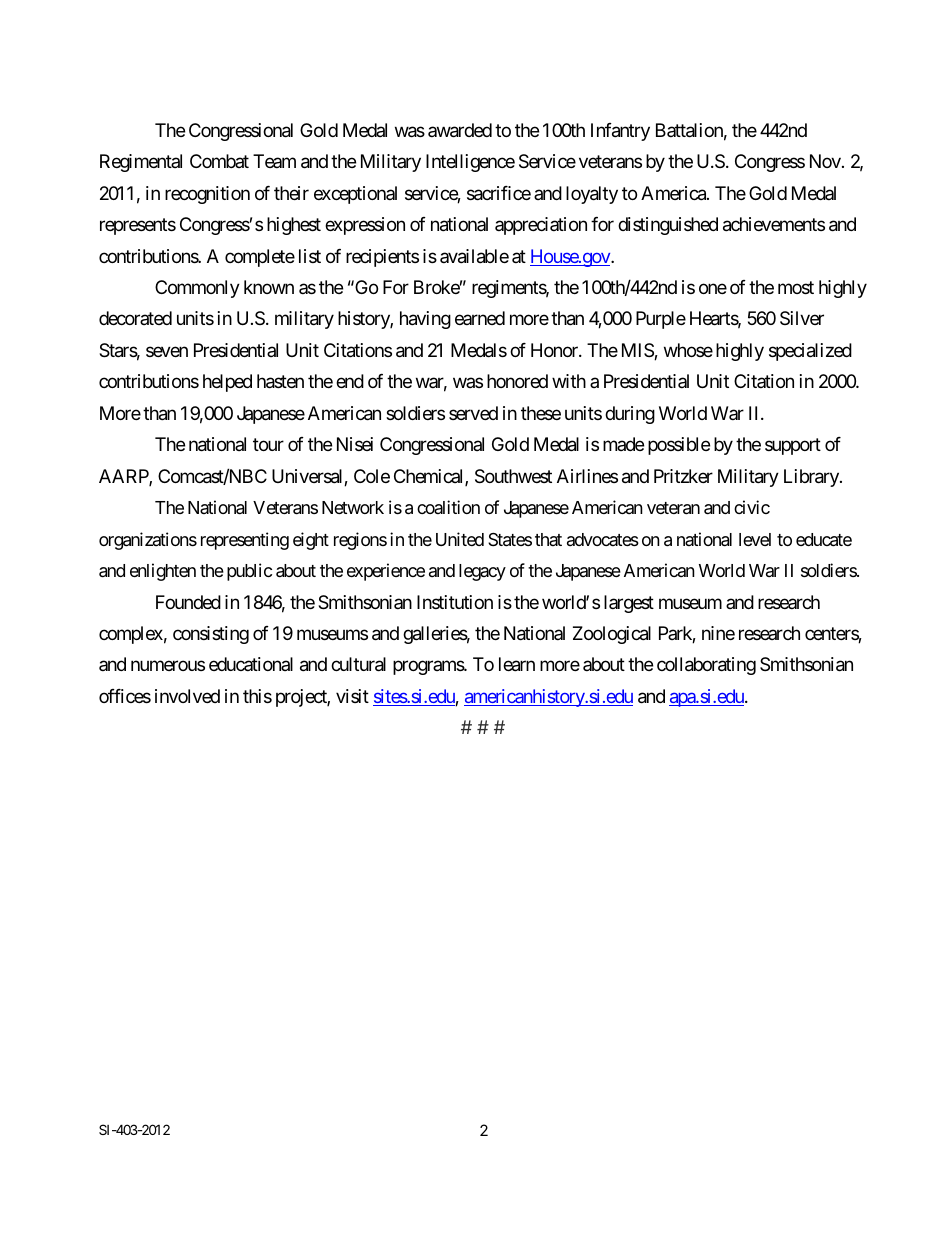  Describe the element at coordinates (167, 351) in the screenshot. I see `seven` at that location.
